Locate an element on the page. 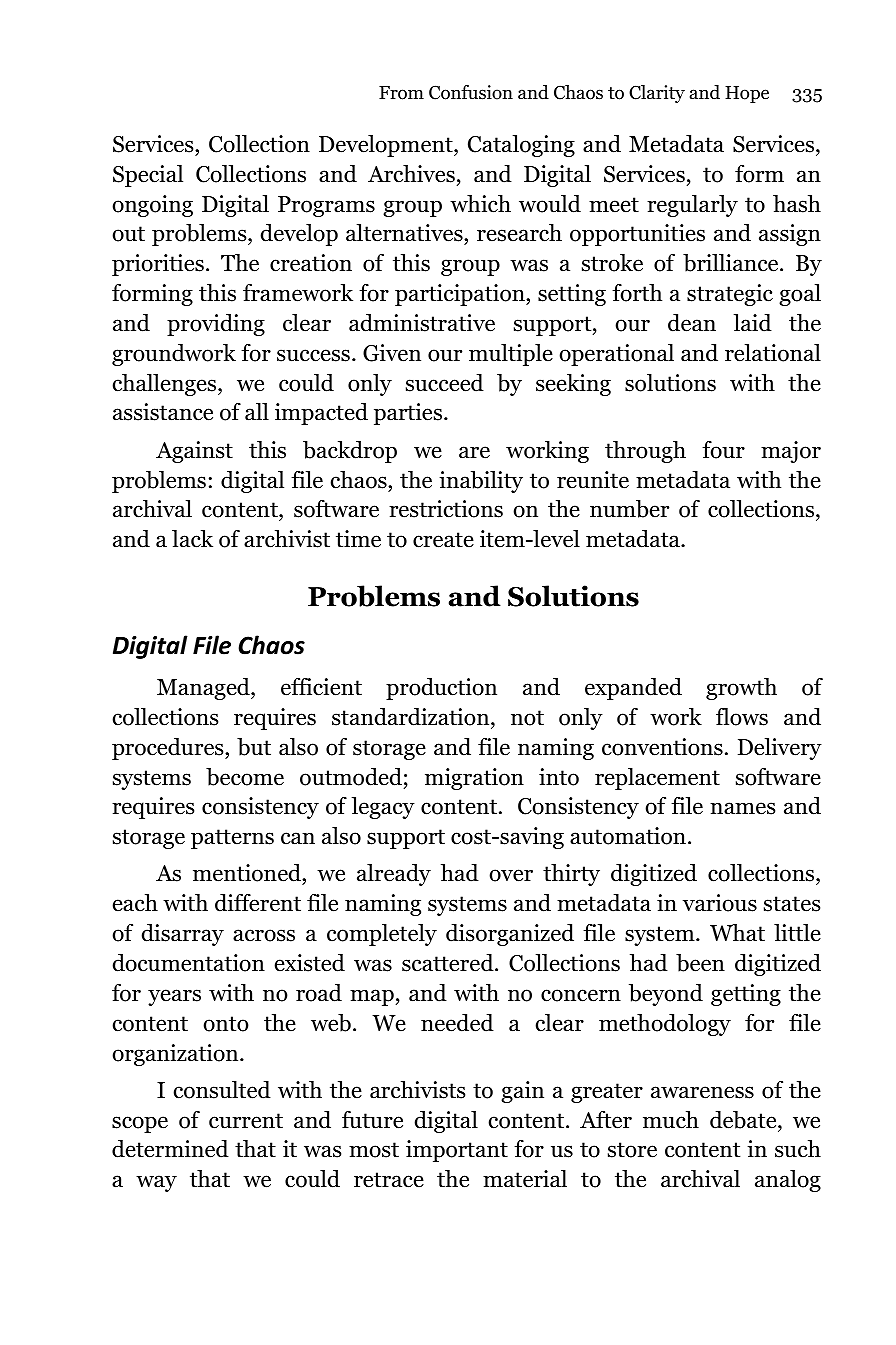 The image size is (896, 1345). over is located at coordinates (511, 875).
